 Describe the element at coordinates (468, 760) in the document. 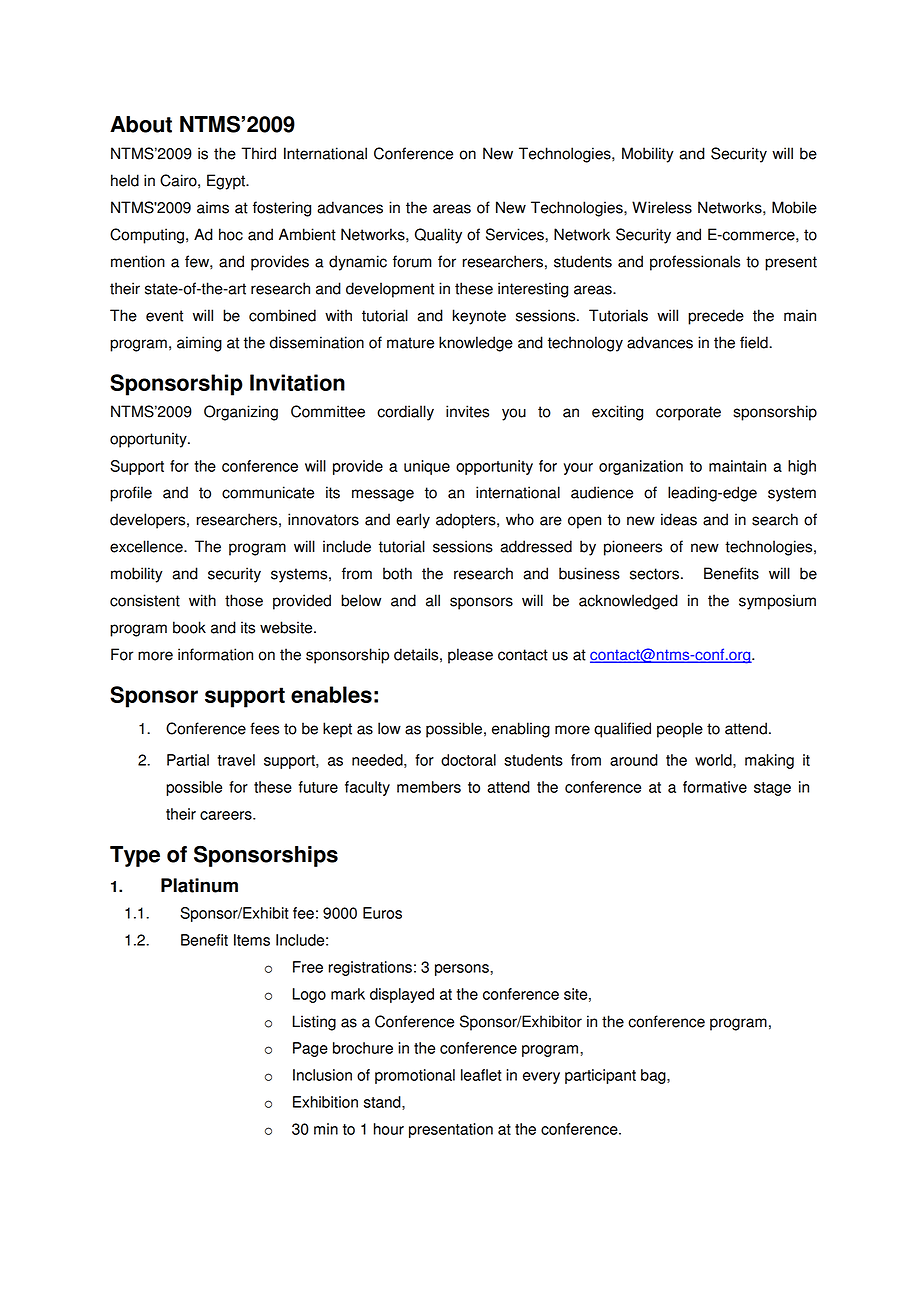

I see `doctoral` at that location.
